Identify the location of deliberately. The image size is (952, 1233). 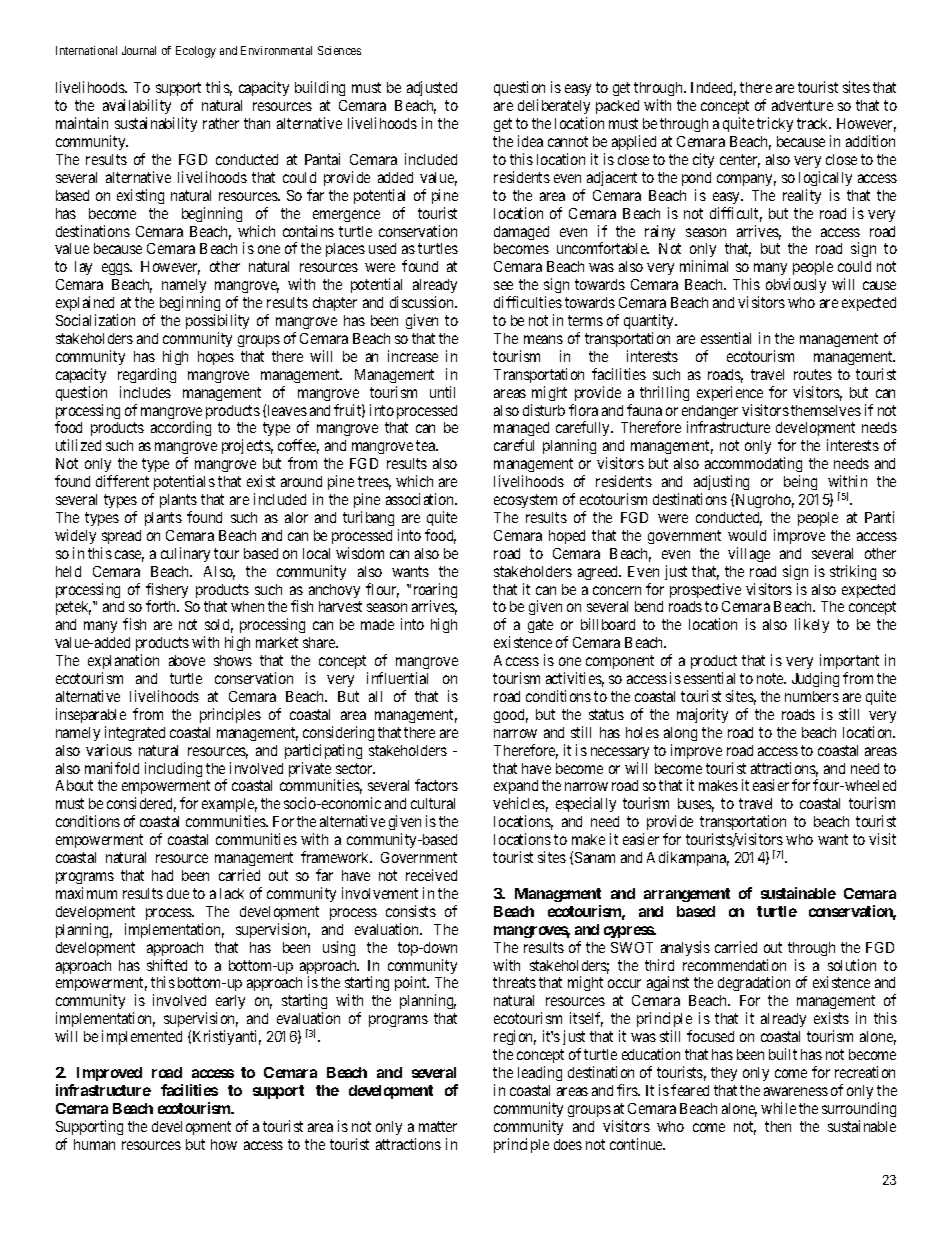
(554, 106).
